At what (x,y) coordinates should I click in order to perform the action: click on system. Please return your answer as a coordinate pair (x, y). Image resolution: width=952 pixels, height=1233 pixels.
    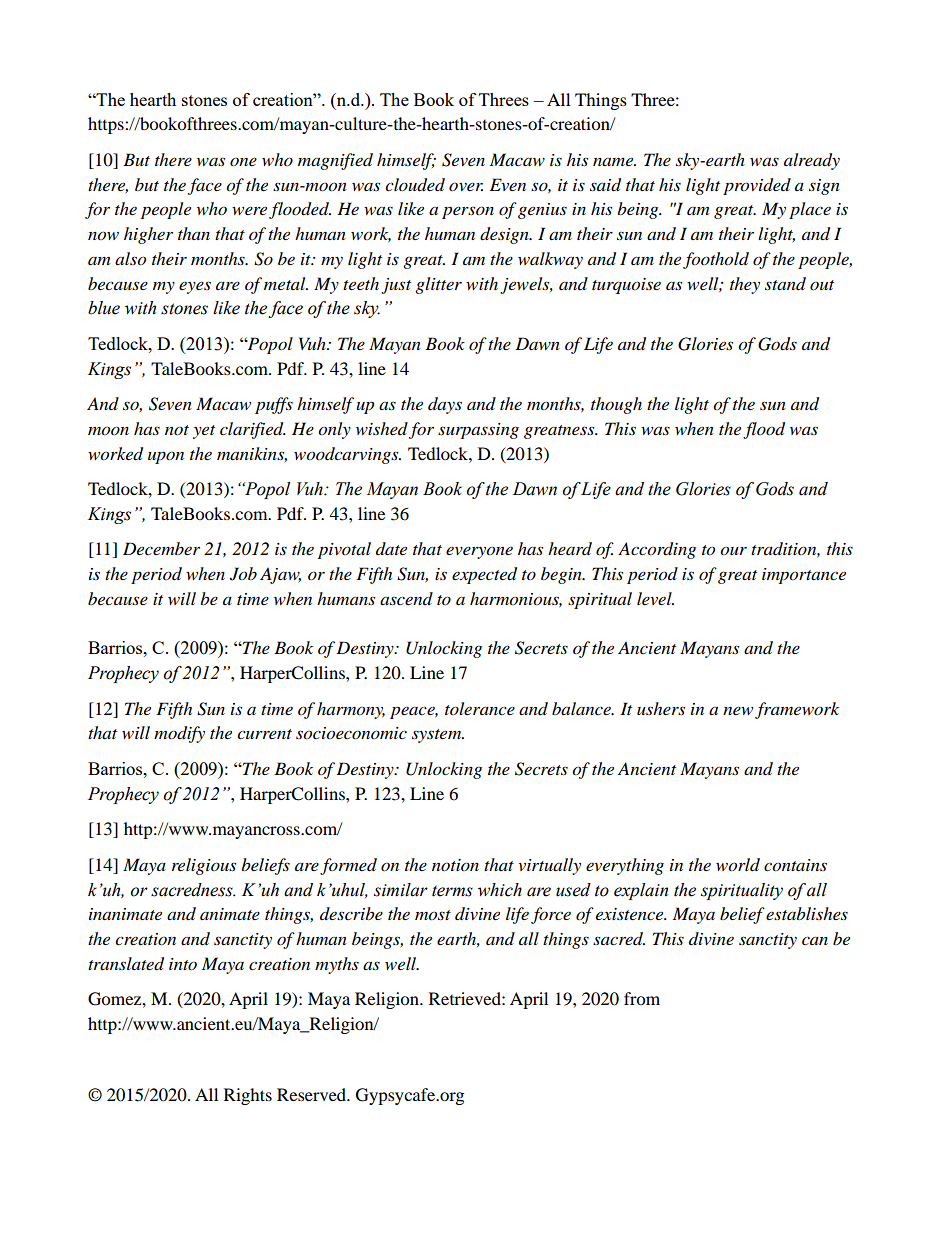
    Looking at the image, I should click on (438, 736).
